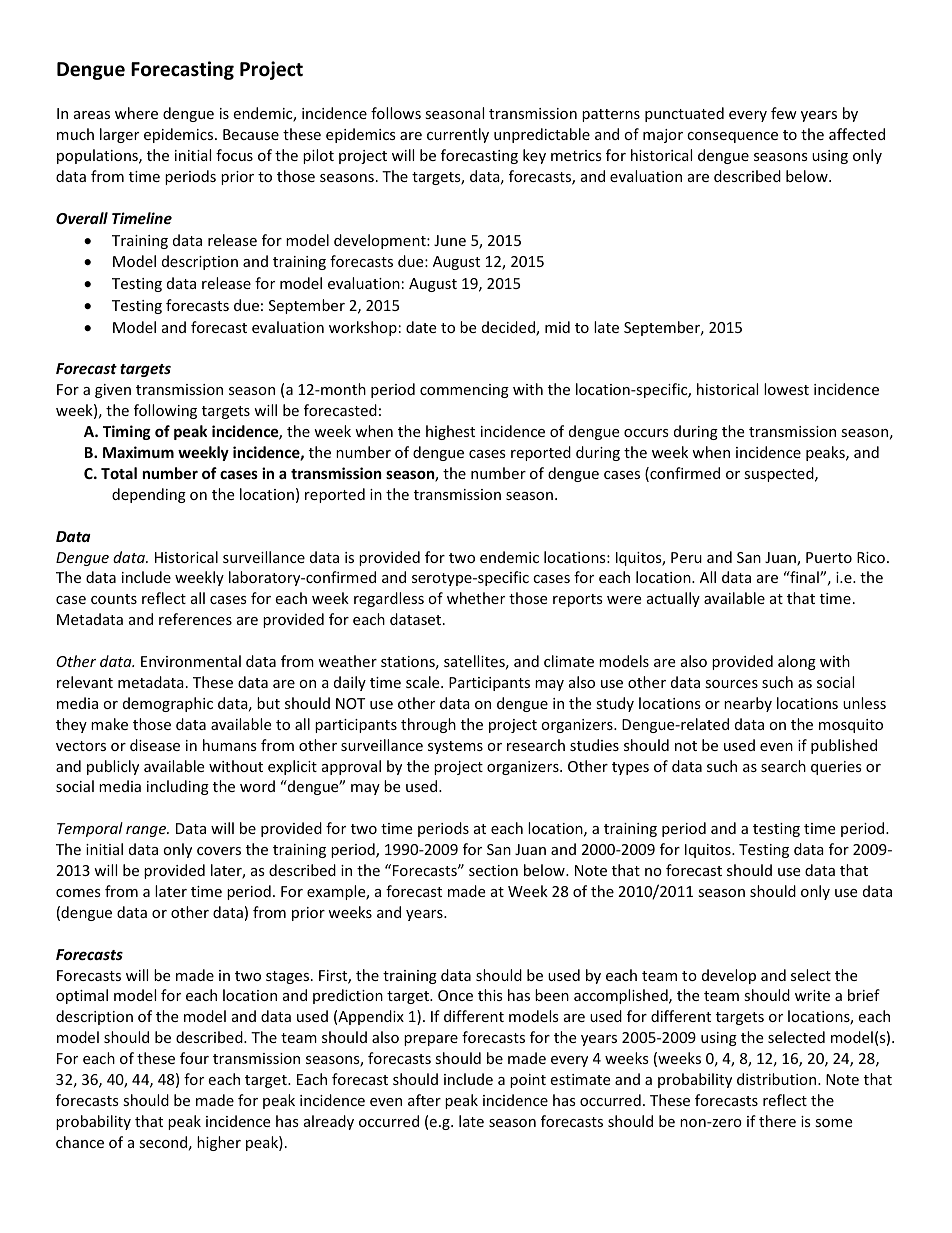  I want to click on after, so click(424, 1100).
